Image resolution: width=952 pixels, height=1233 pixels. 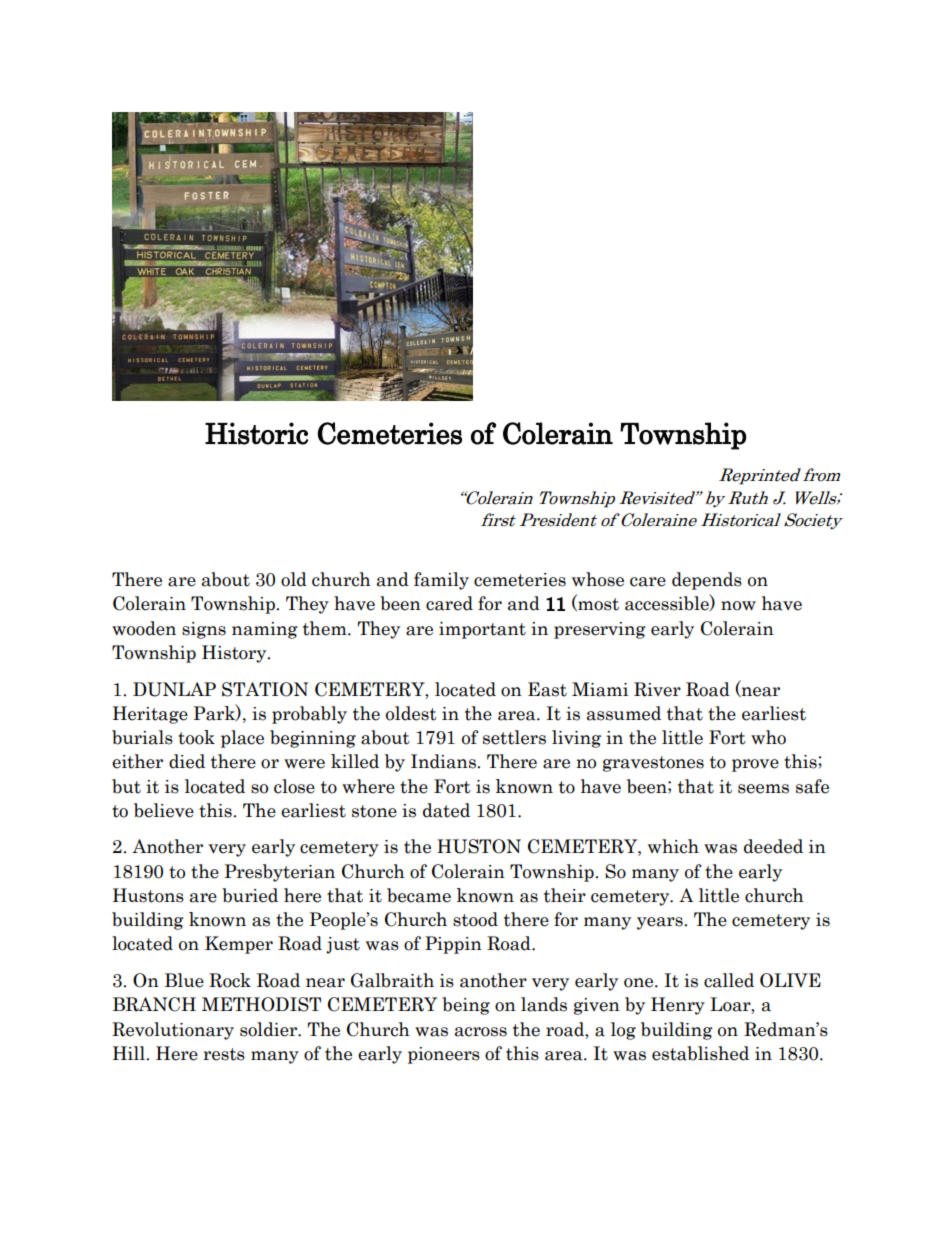 I want to click on family, so click(x=441, y=581).
